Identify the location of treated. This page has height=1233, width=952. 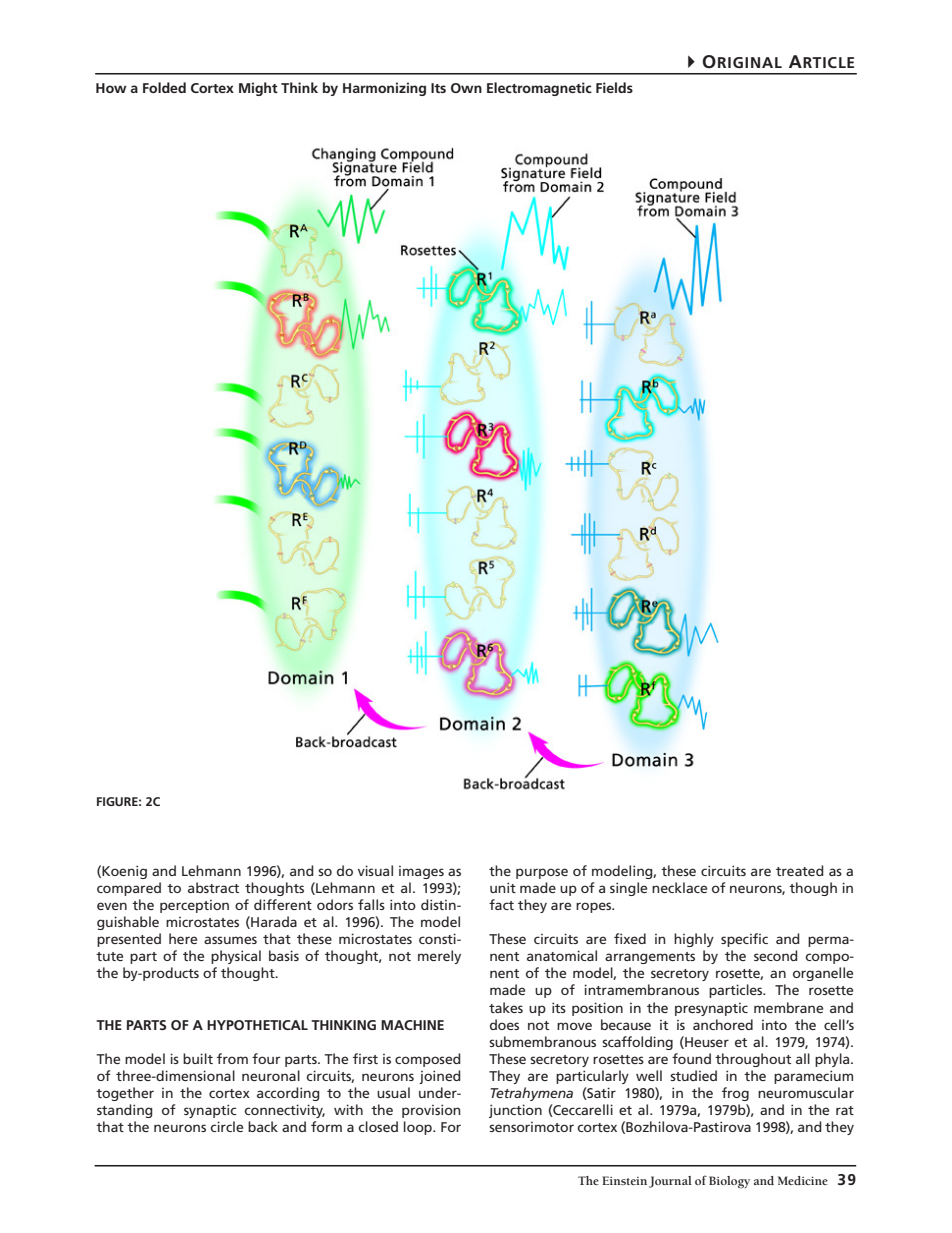
(800, 870).
